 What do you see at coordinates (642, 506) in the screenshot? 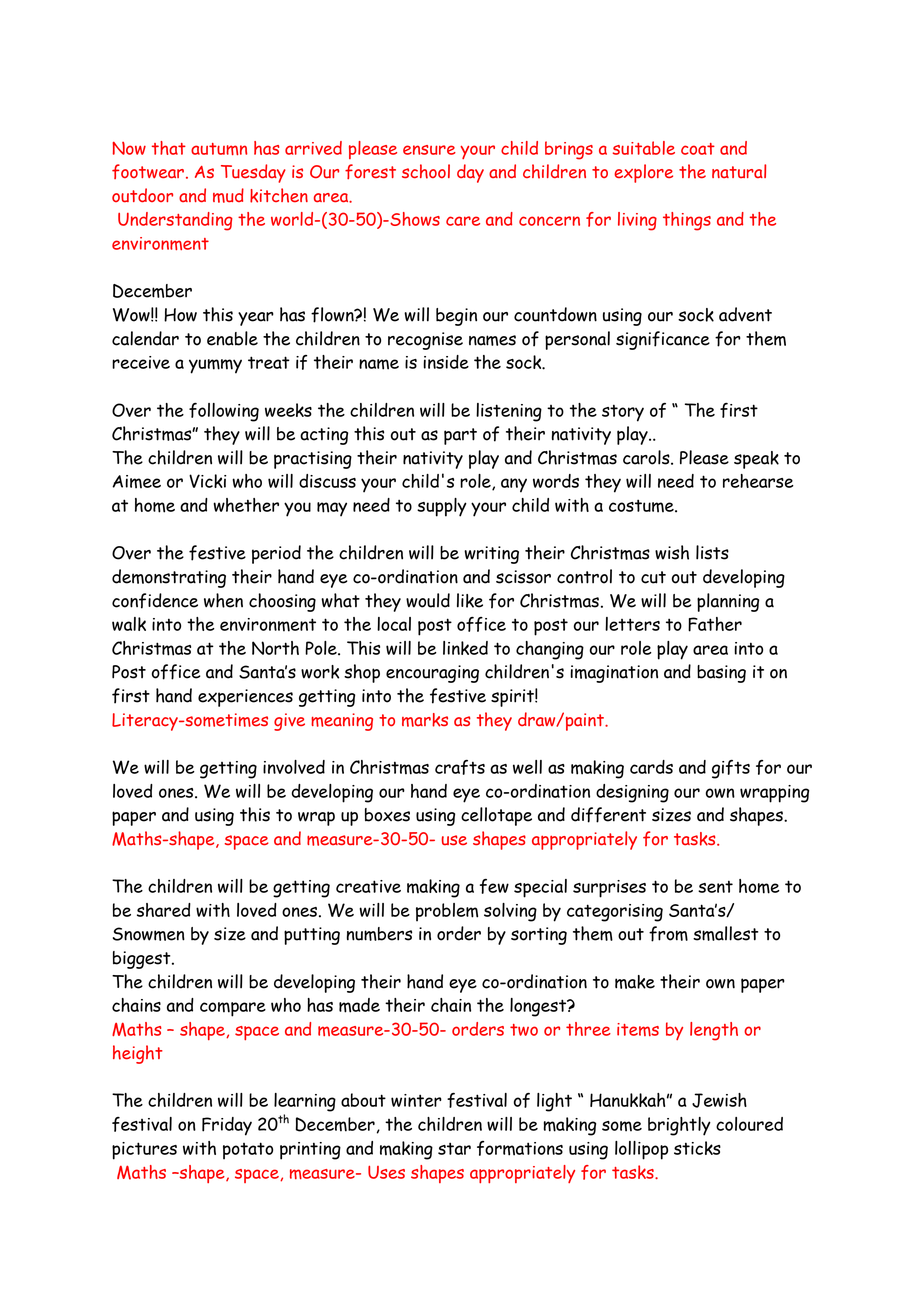
I see `costume` at bounding box center [642, 506].
